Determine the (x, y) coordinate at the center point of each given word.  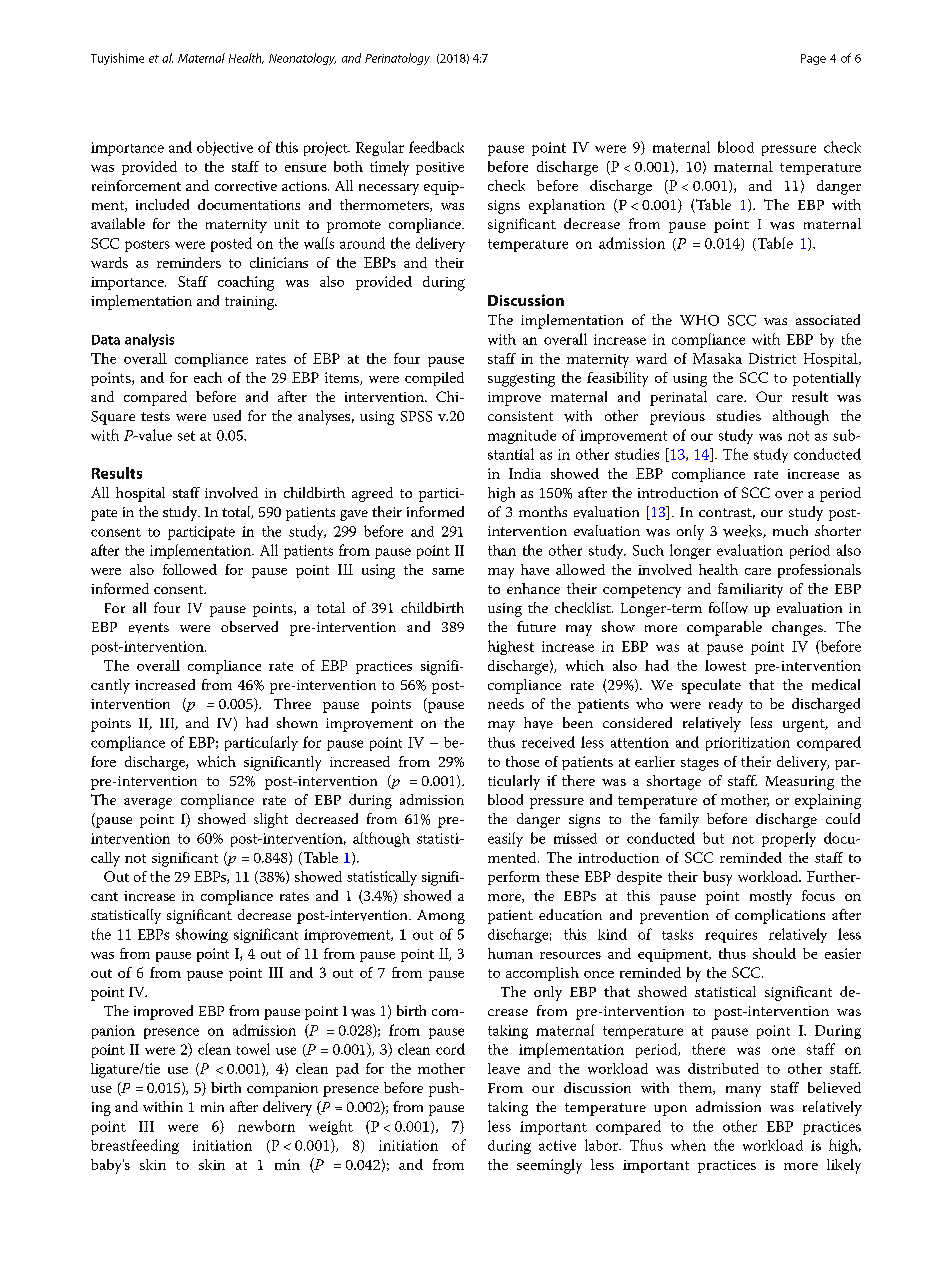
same (448, 571)
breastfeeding (135, 1146)
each (208, 377)
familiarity (750, 590)
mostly (771, 897)
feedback (436, 147)
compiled (434, 379)
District (772, 358)
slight (271, 820)
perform (514, 878)
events (149, 628)
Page (813, 59)
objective (225, 148)
